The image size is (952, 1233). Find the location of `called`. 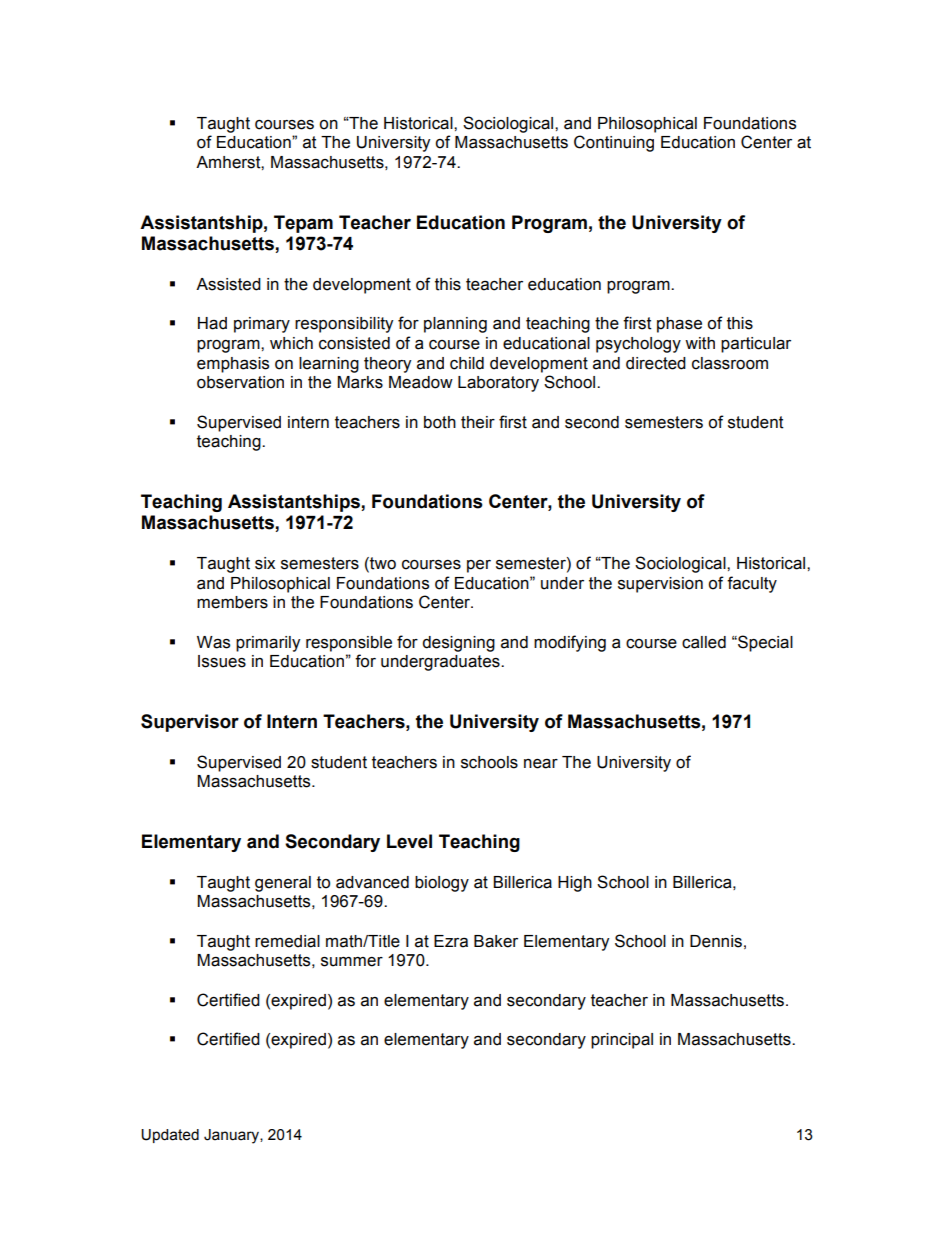

called is located at coordinates (704, 642).
